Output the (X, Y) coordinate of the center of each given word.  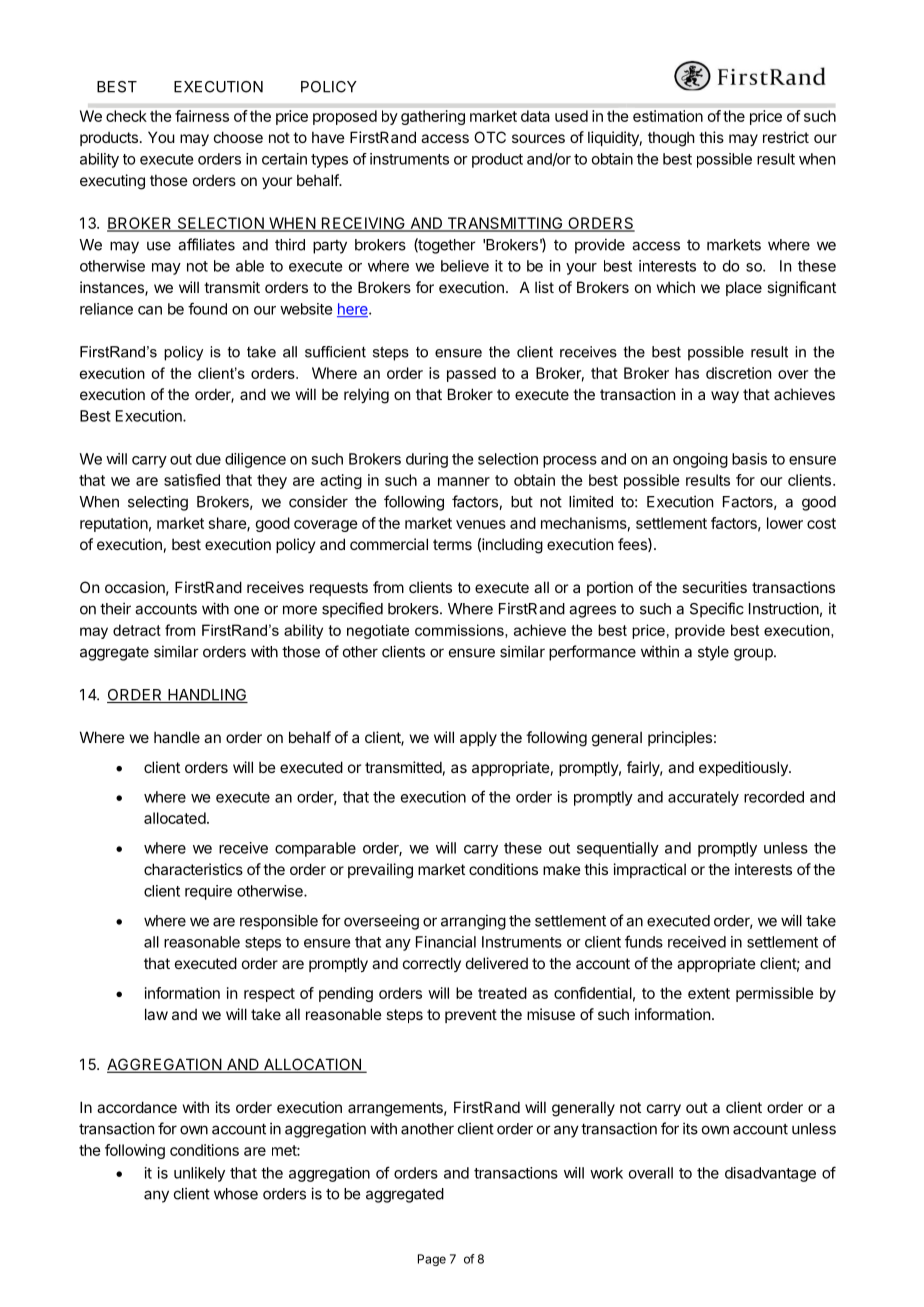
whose (236, 1194)
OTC (490, 137)
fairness (202, 116)
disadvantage (770, 1174)
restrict (786, 137)
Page (432, 1260)
